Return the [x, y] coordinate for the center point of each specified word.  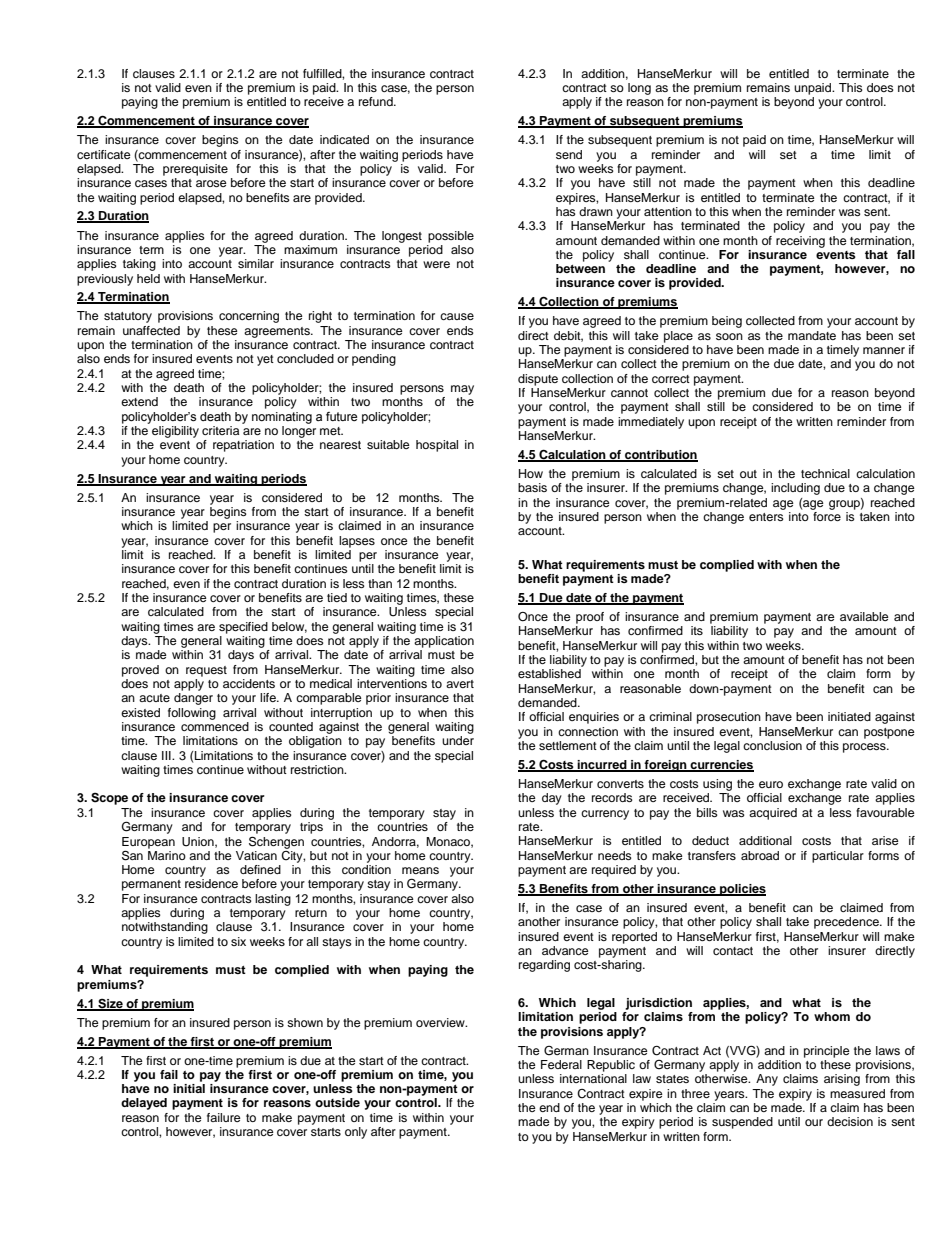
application [444, 642]
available [864, 616]
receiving [800, 242]
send [569, 154]
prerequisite [195, 170]
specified [243, 628]
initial [189, 1088]
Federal [561, 1064]
